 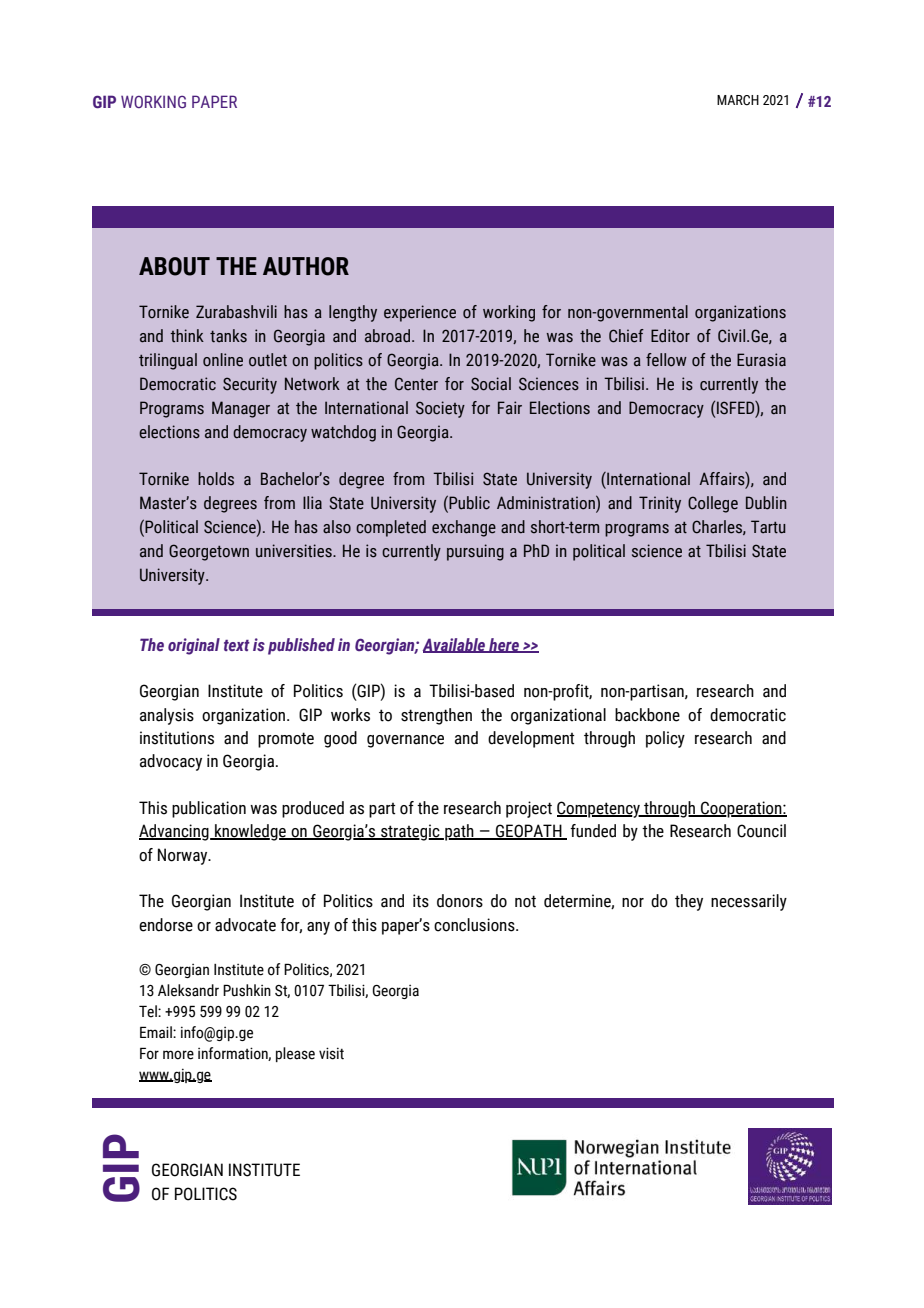 What do you see at coordinates (436, 716) in the page?
I see `strengthen` at bounding box center [436, 716].
